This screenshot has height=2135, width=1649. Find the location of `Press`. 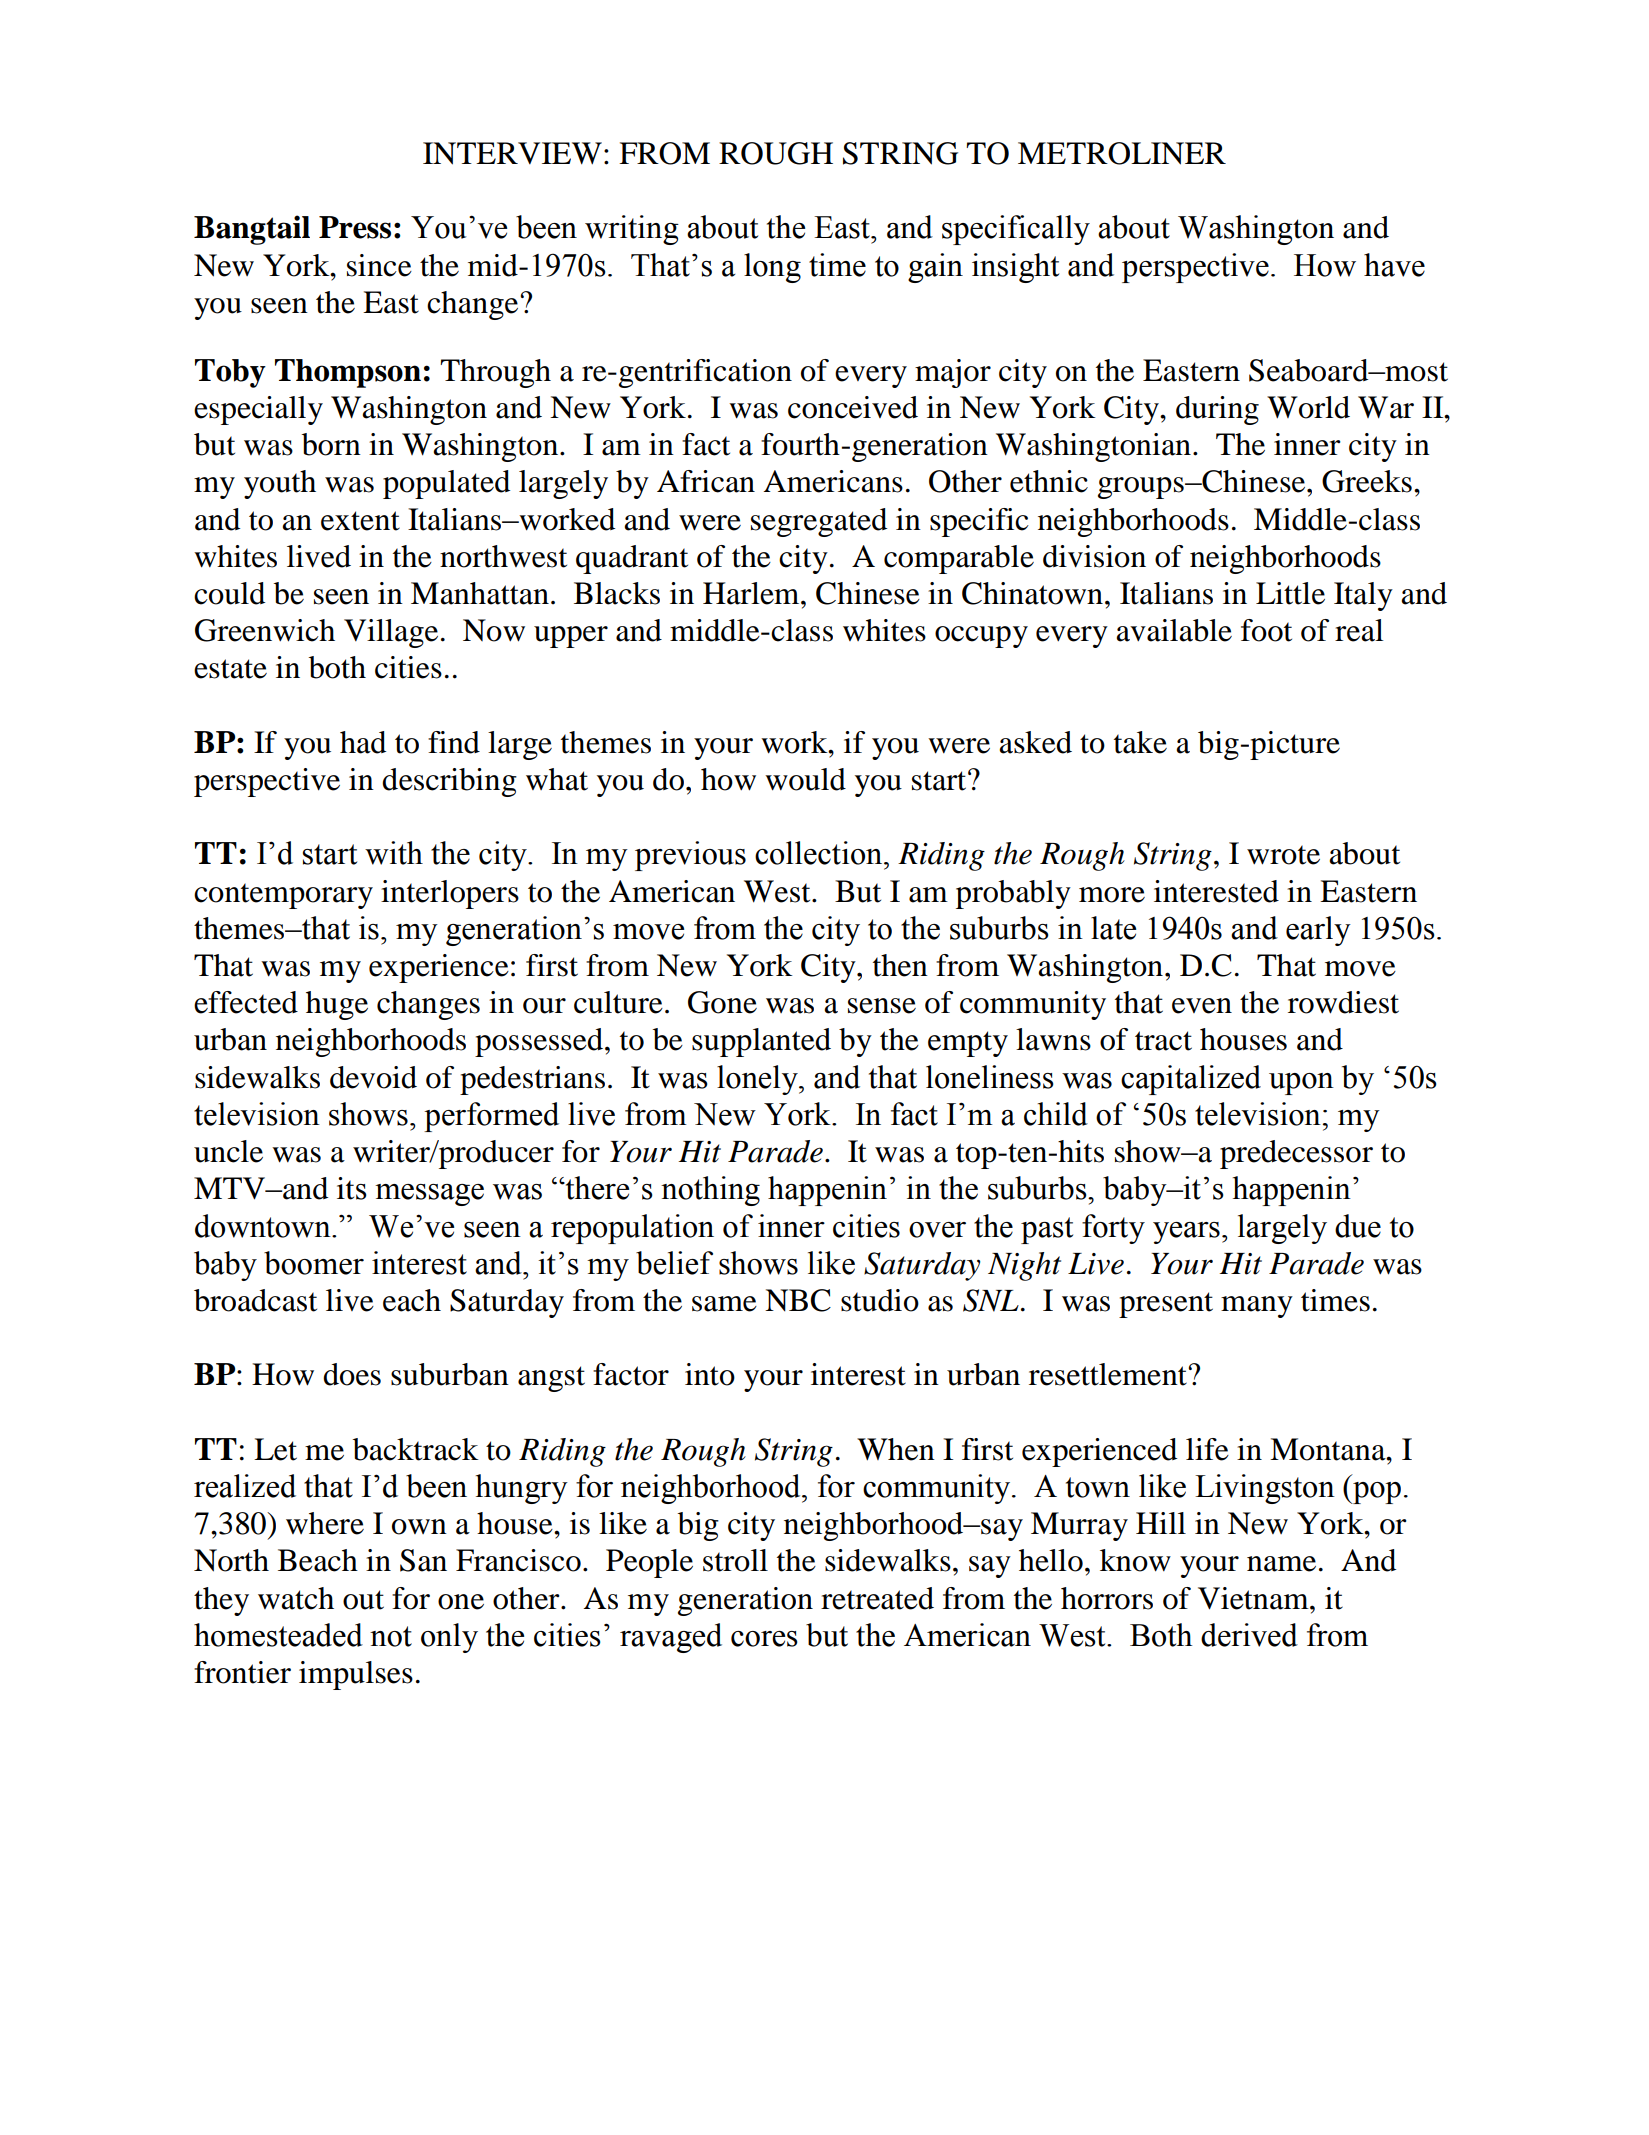

Press is located at coordinates (355, 227).
